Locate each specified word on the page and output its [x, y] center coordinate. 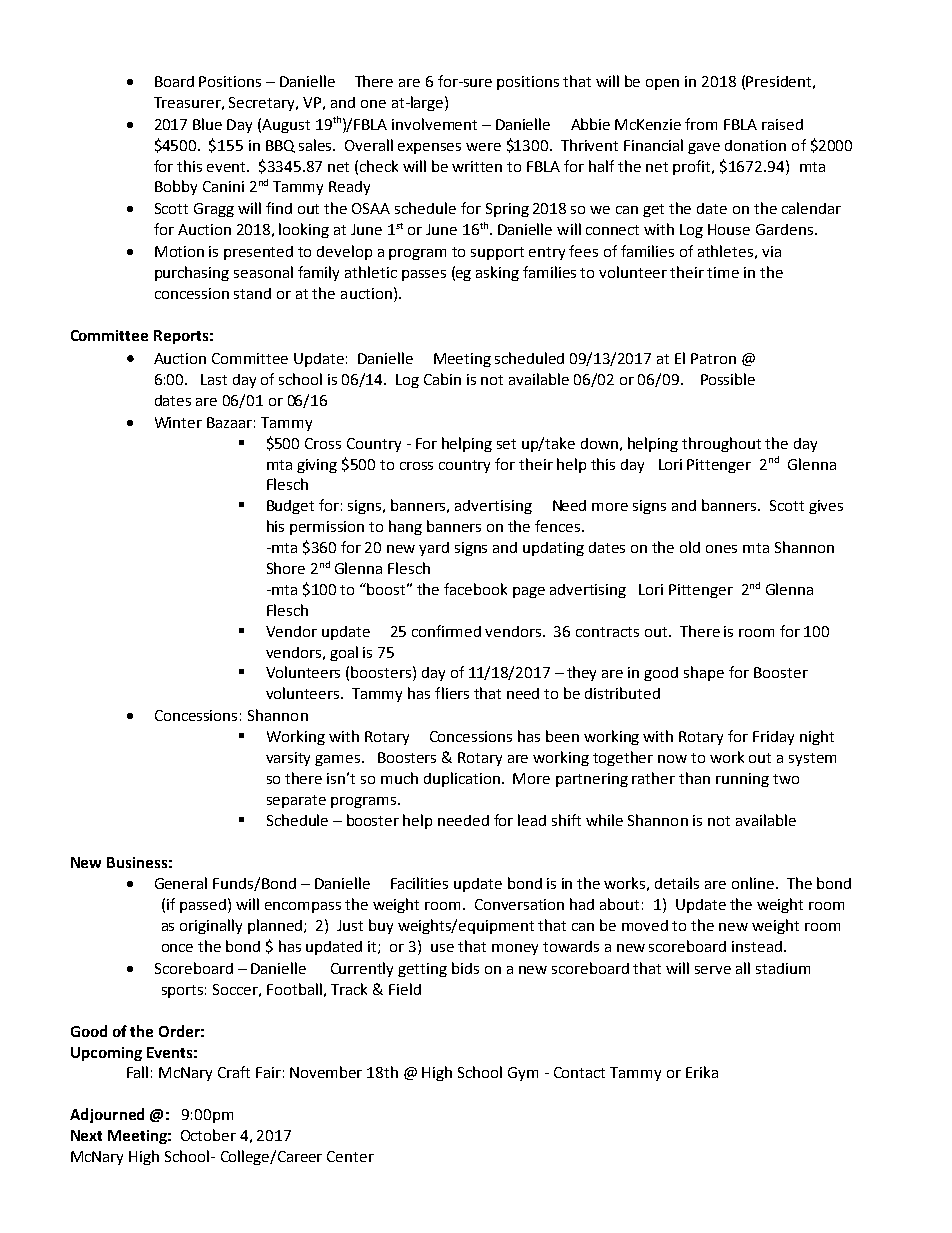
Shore [286, 568]
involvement [434, 124]
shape [704, 673]
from [701, 124]
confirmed [446, 631]
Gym [523, 1074]
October [208, 1135]
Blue [207, 124]
